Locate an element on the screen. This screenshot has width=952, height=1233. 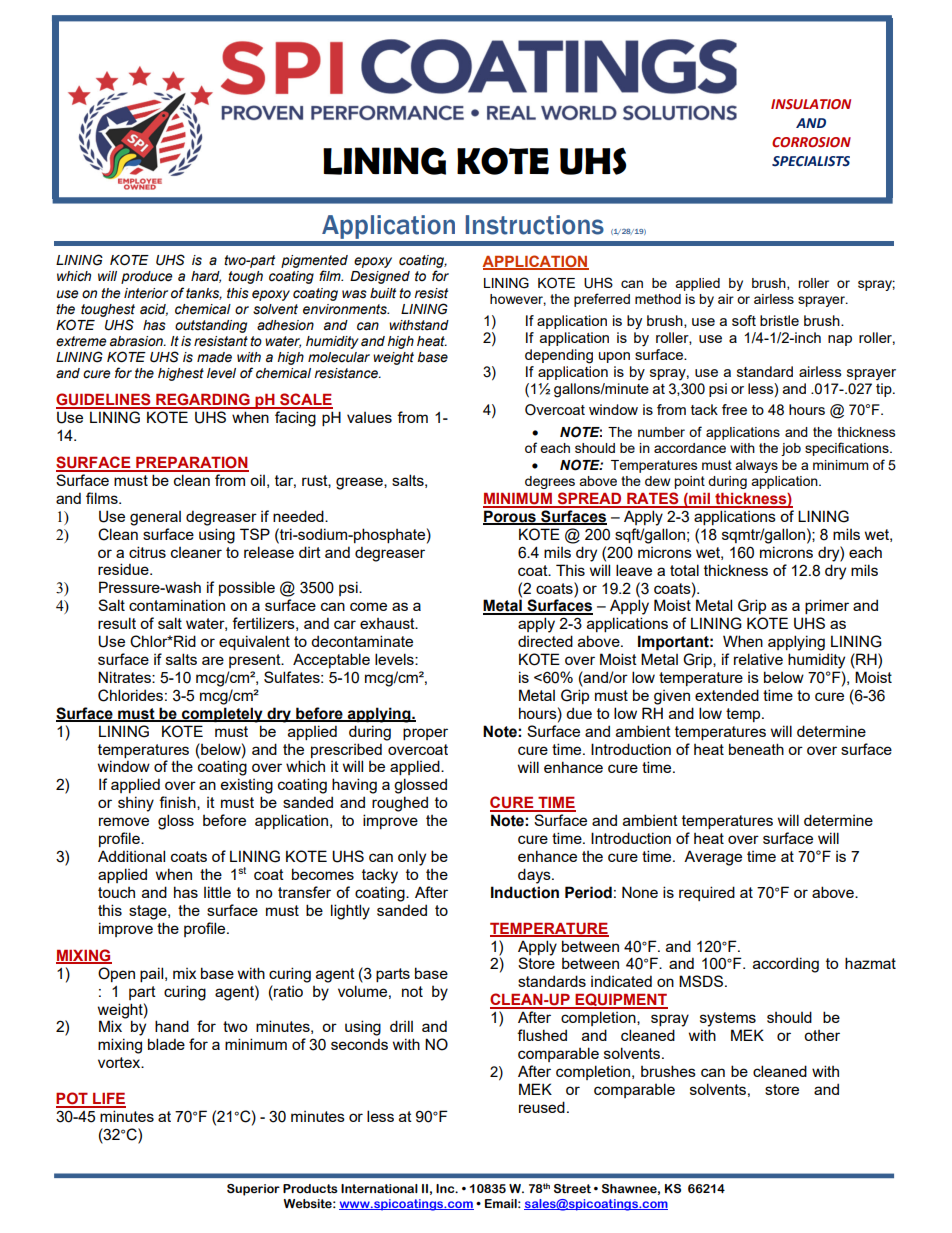
general is located at coordinates (155, 518).
